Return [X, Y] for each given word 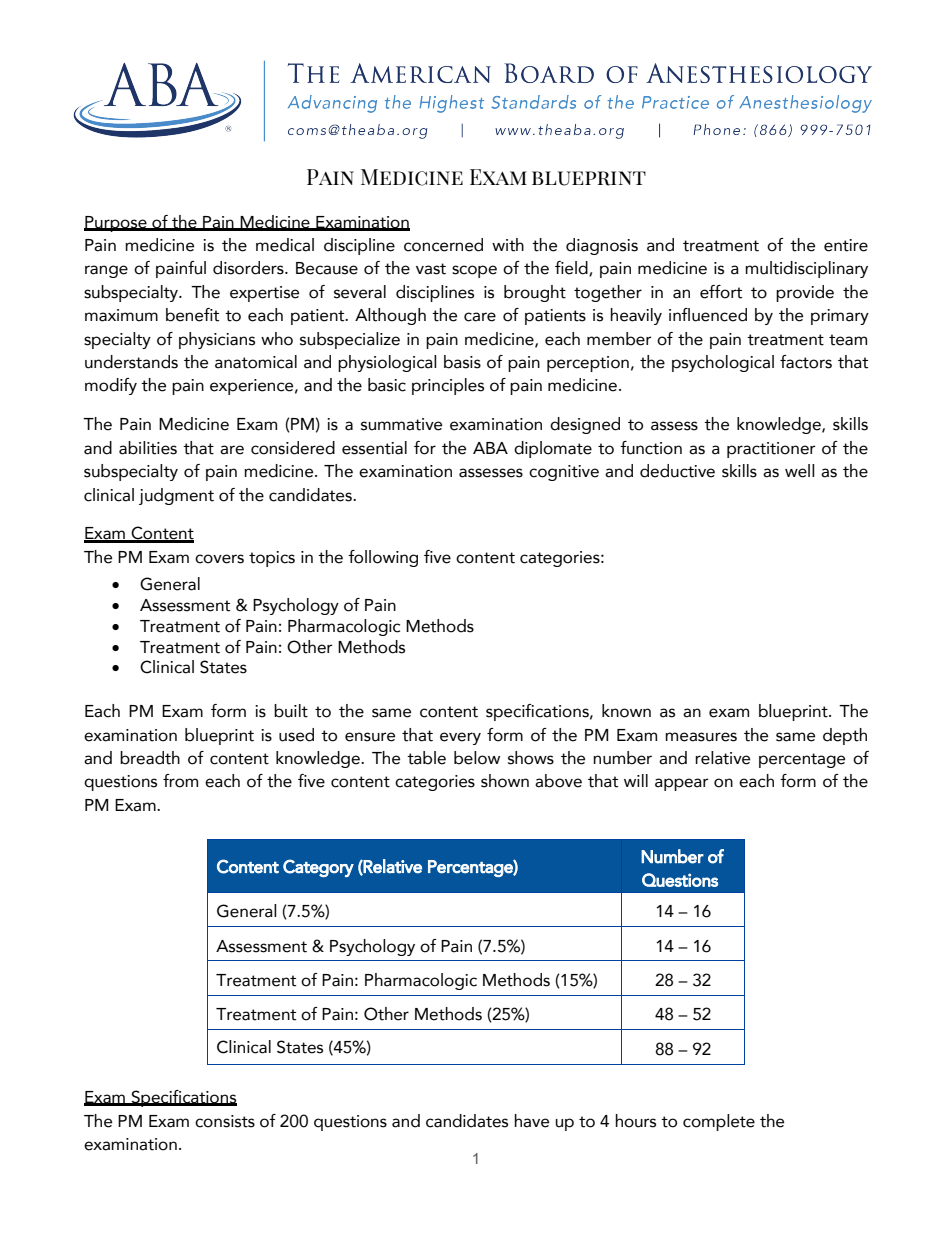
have [531, 1121]
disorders [249, 268]
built [291, 711]
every [460, 738]
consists [225, 1121]
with [508, 245]
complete [719, 1122]
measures [701, 737]
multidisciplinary [806, 269]
